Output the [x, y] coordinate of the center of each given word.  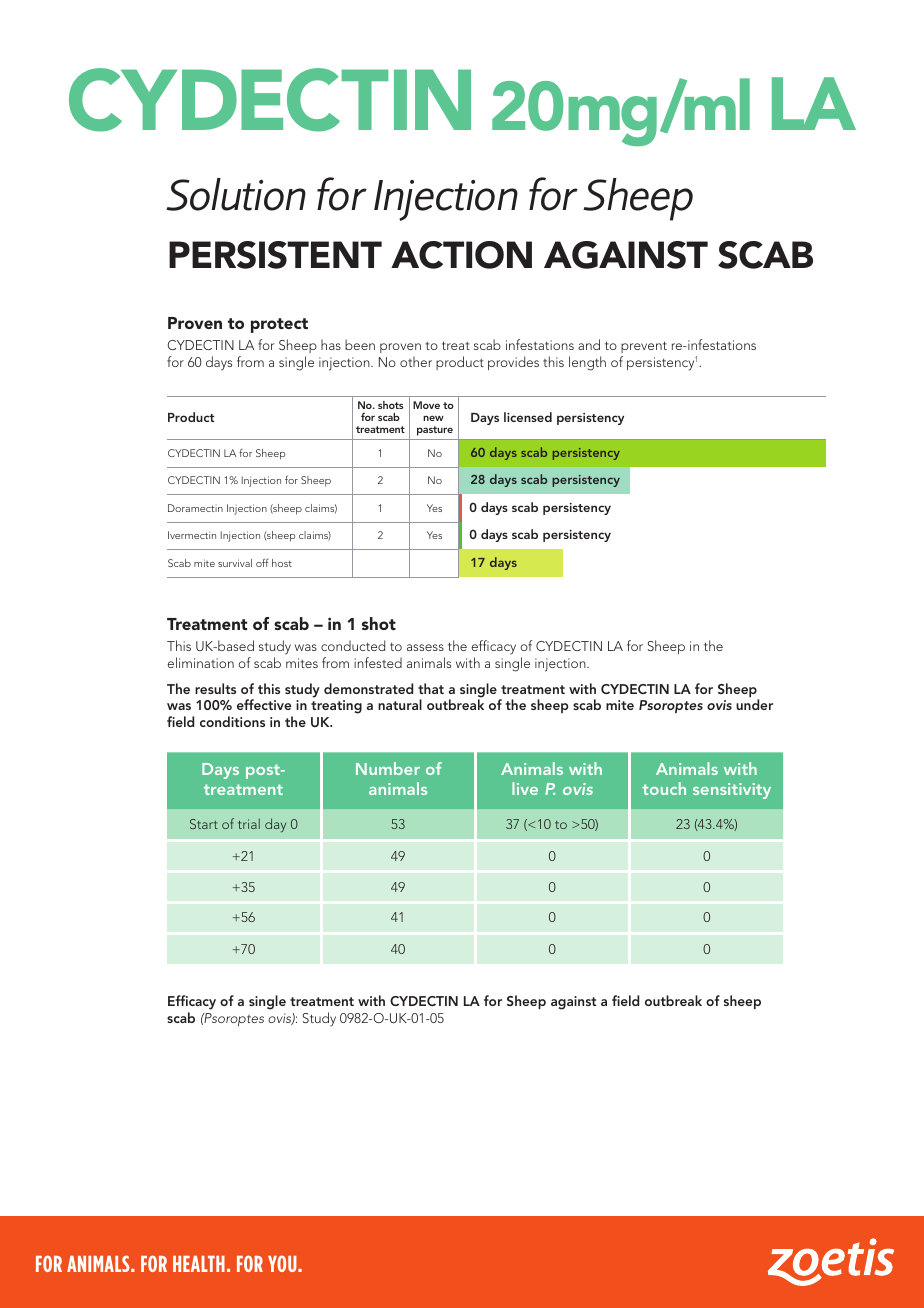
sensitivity [732, 791]
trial [249, 823]
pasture [435, 431]
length [587, 363]
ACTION [461, 255]
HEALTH [199, 1263]
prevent [644, 347]
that [431, 688]
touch [664, 788]
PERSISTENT [275, 255]
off [262, 562]
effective [264, 704]
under [754, 704]
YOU [283, 1263]
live [525, 788]
